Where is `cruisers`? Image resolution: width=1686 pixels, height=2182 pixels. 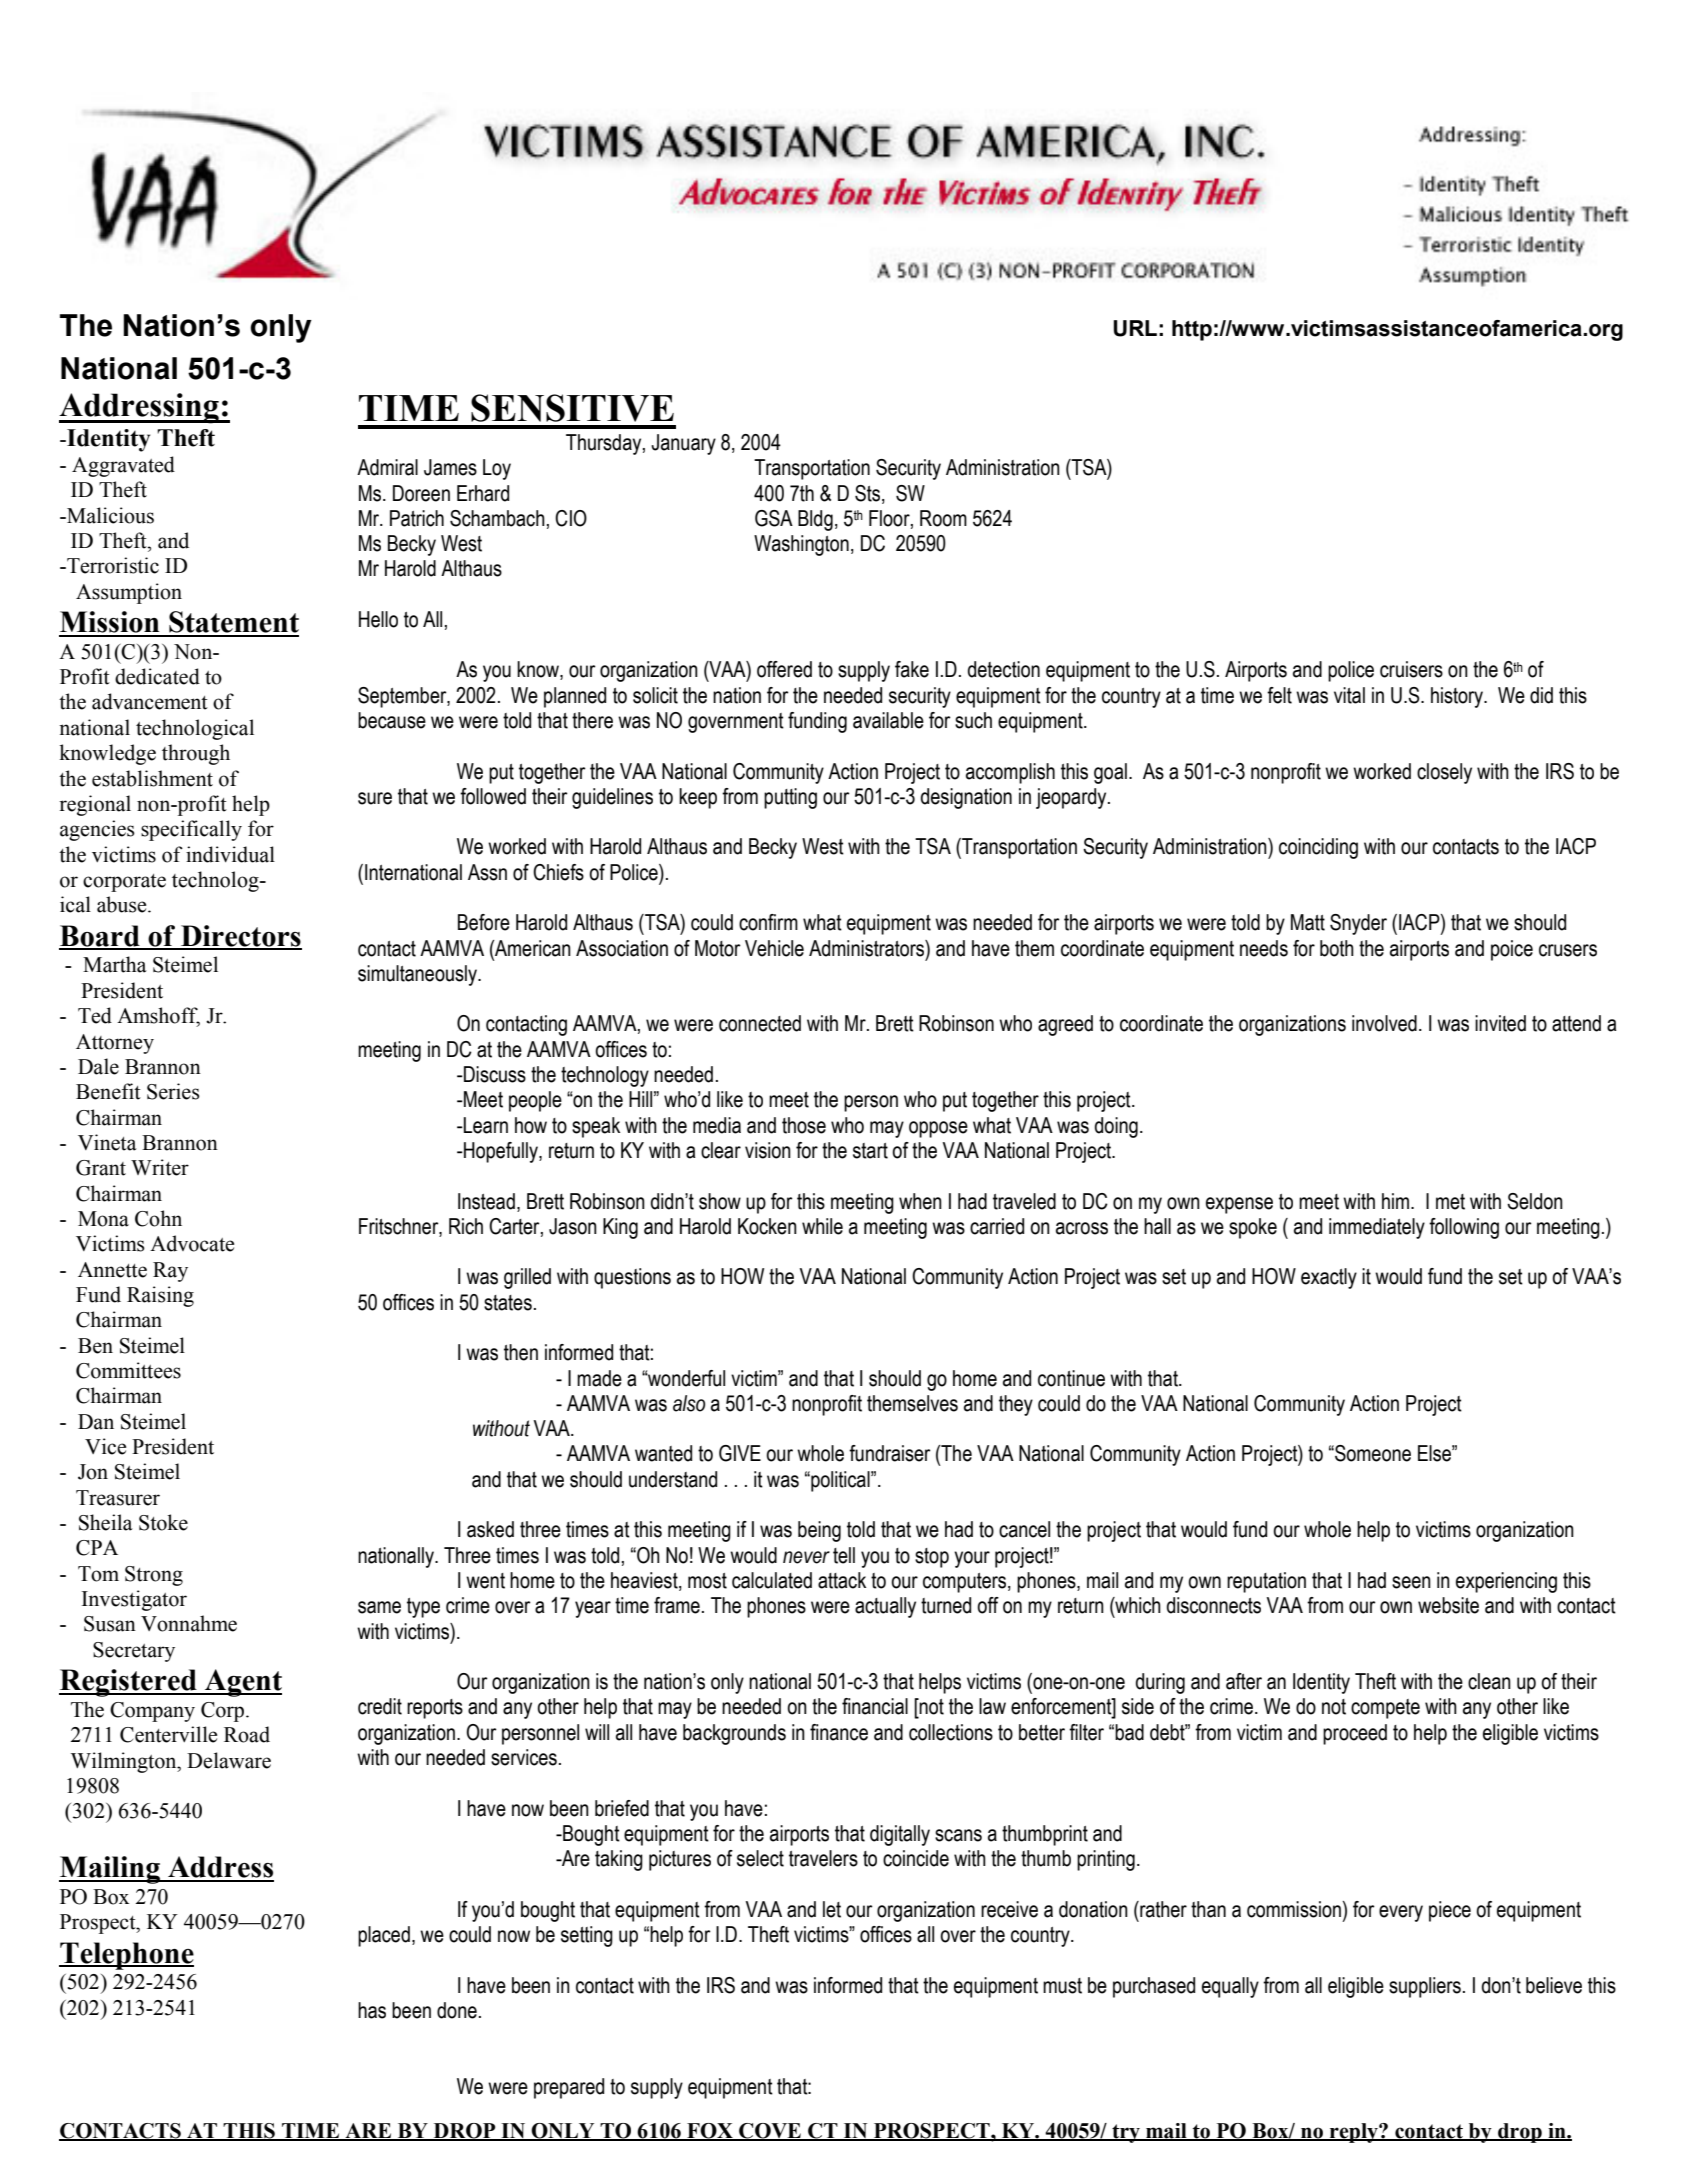 cruisers is located at coordinates (1411, 669).
